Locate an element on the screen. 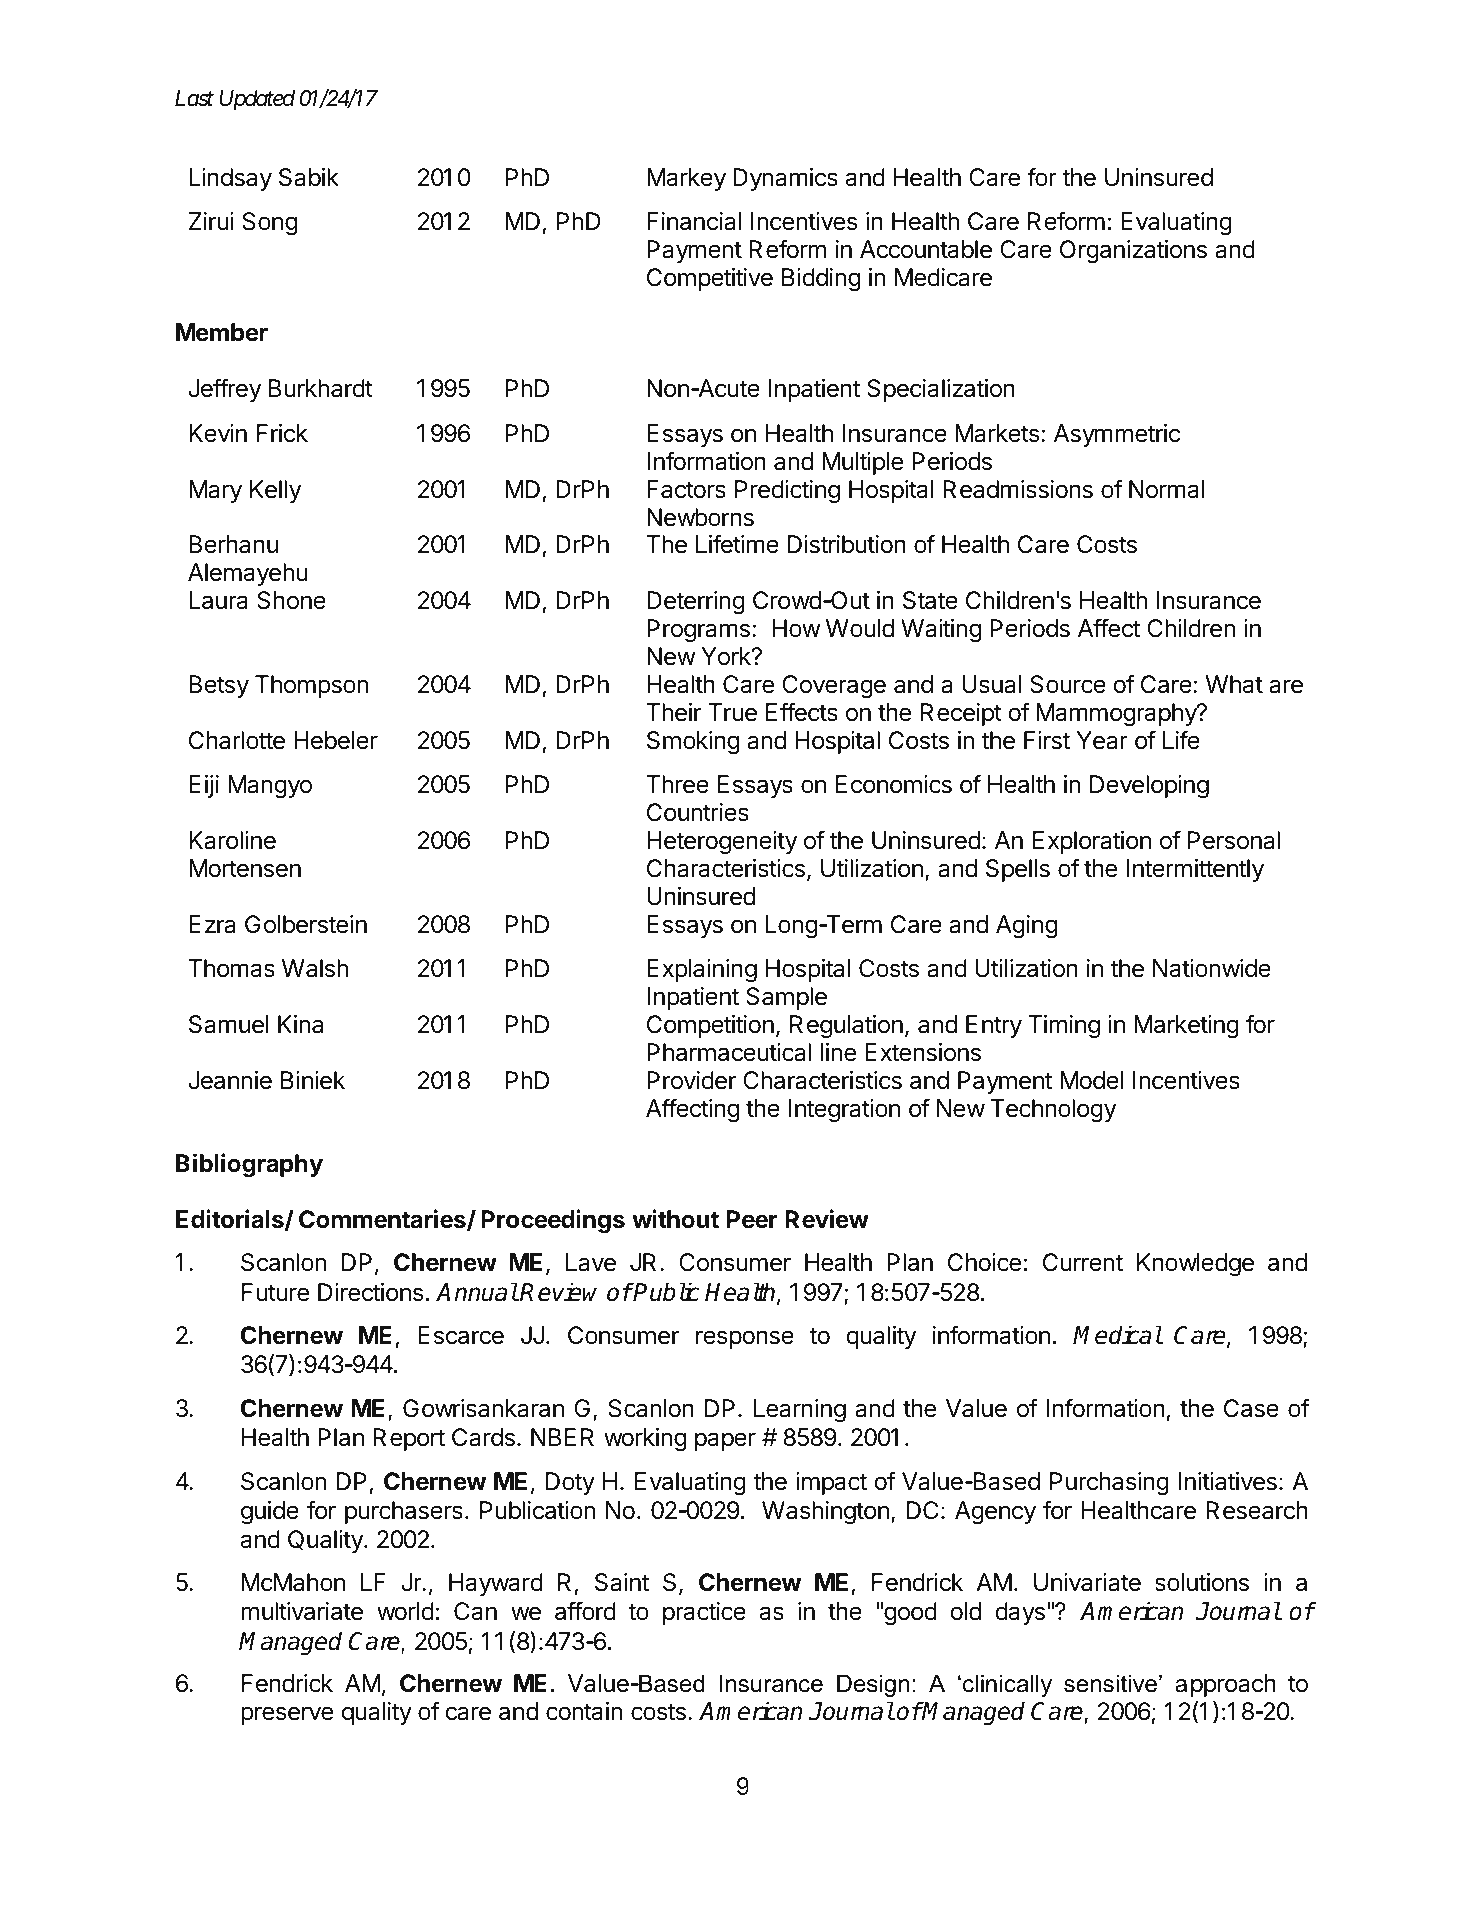 The image size is (1483, 1919). approach is located at coordinates (1225, 1685).
